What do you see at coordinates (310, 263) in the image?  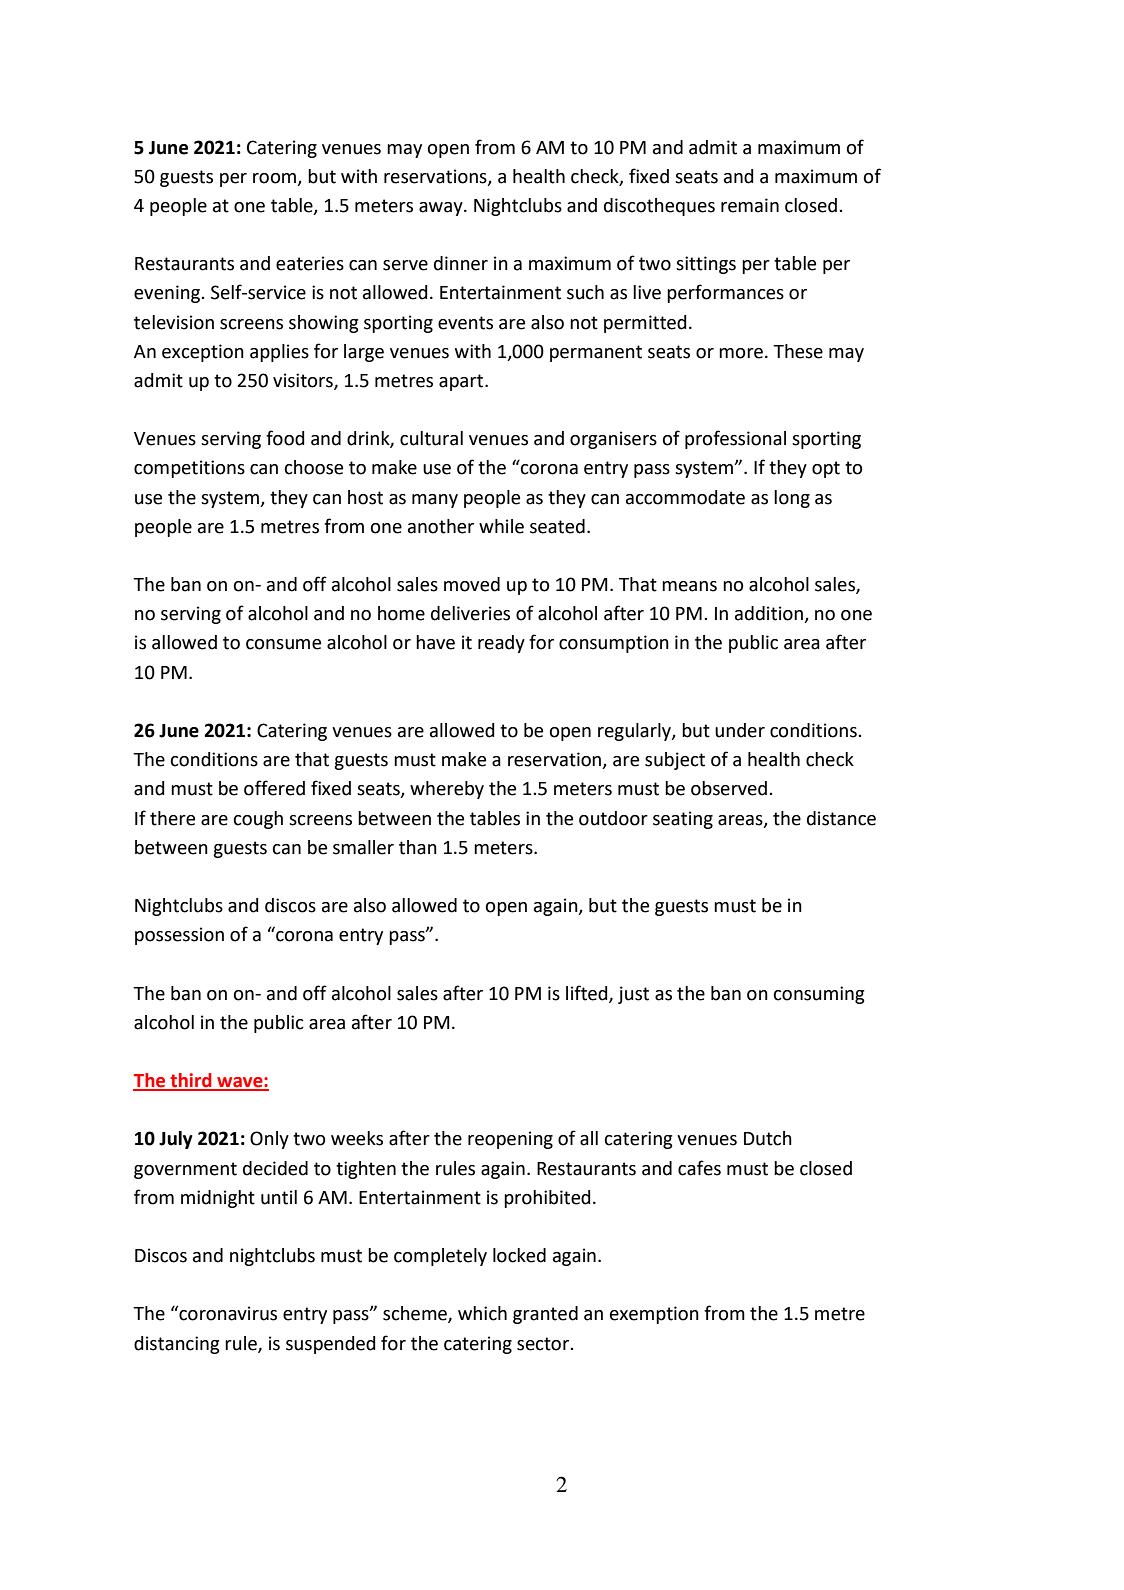 I see `eateries` at bounding box center [310, 263].
